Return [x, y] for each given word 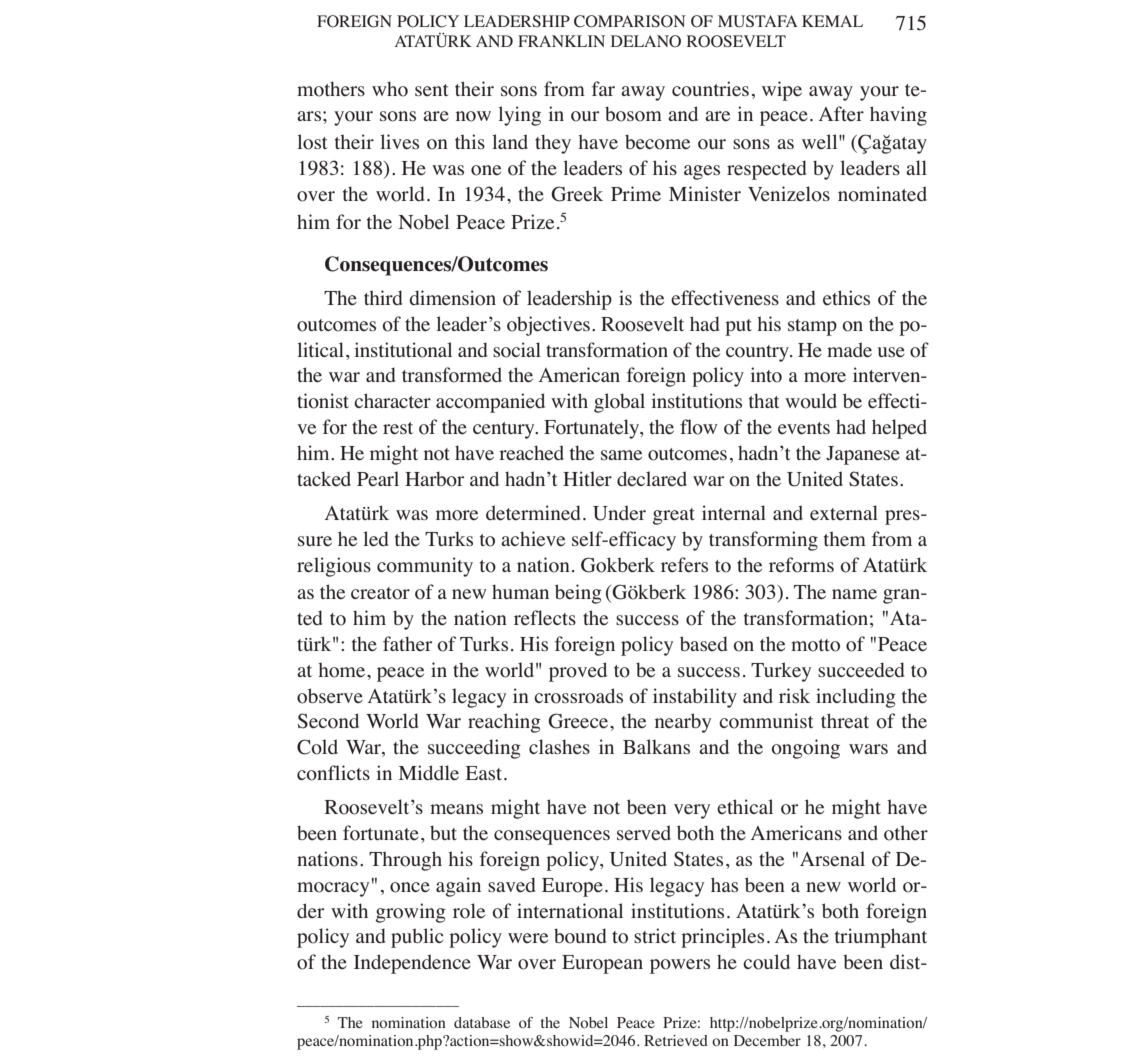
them [845, 539]
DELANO [646, 41]
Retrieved [676, 1040]
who [390, 89]
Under [619, 513]
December [767, 1040]
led [376, 539]
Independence [412, 964]
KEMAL [832, 21]
